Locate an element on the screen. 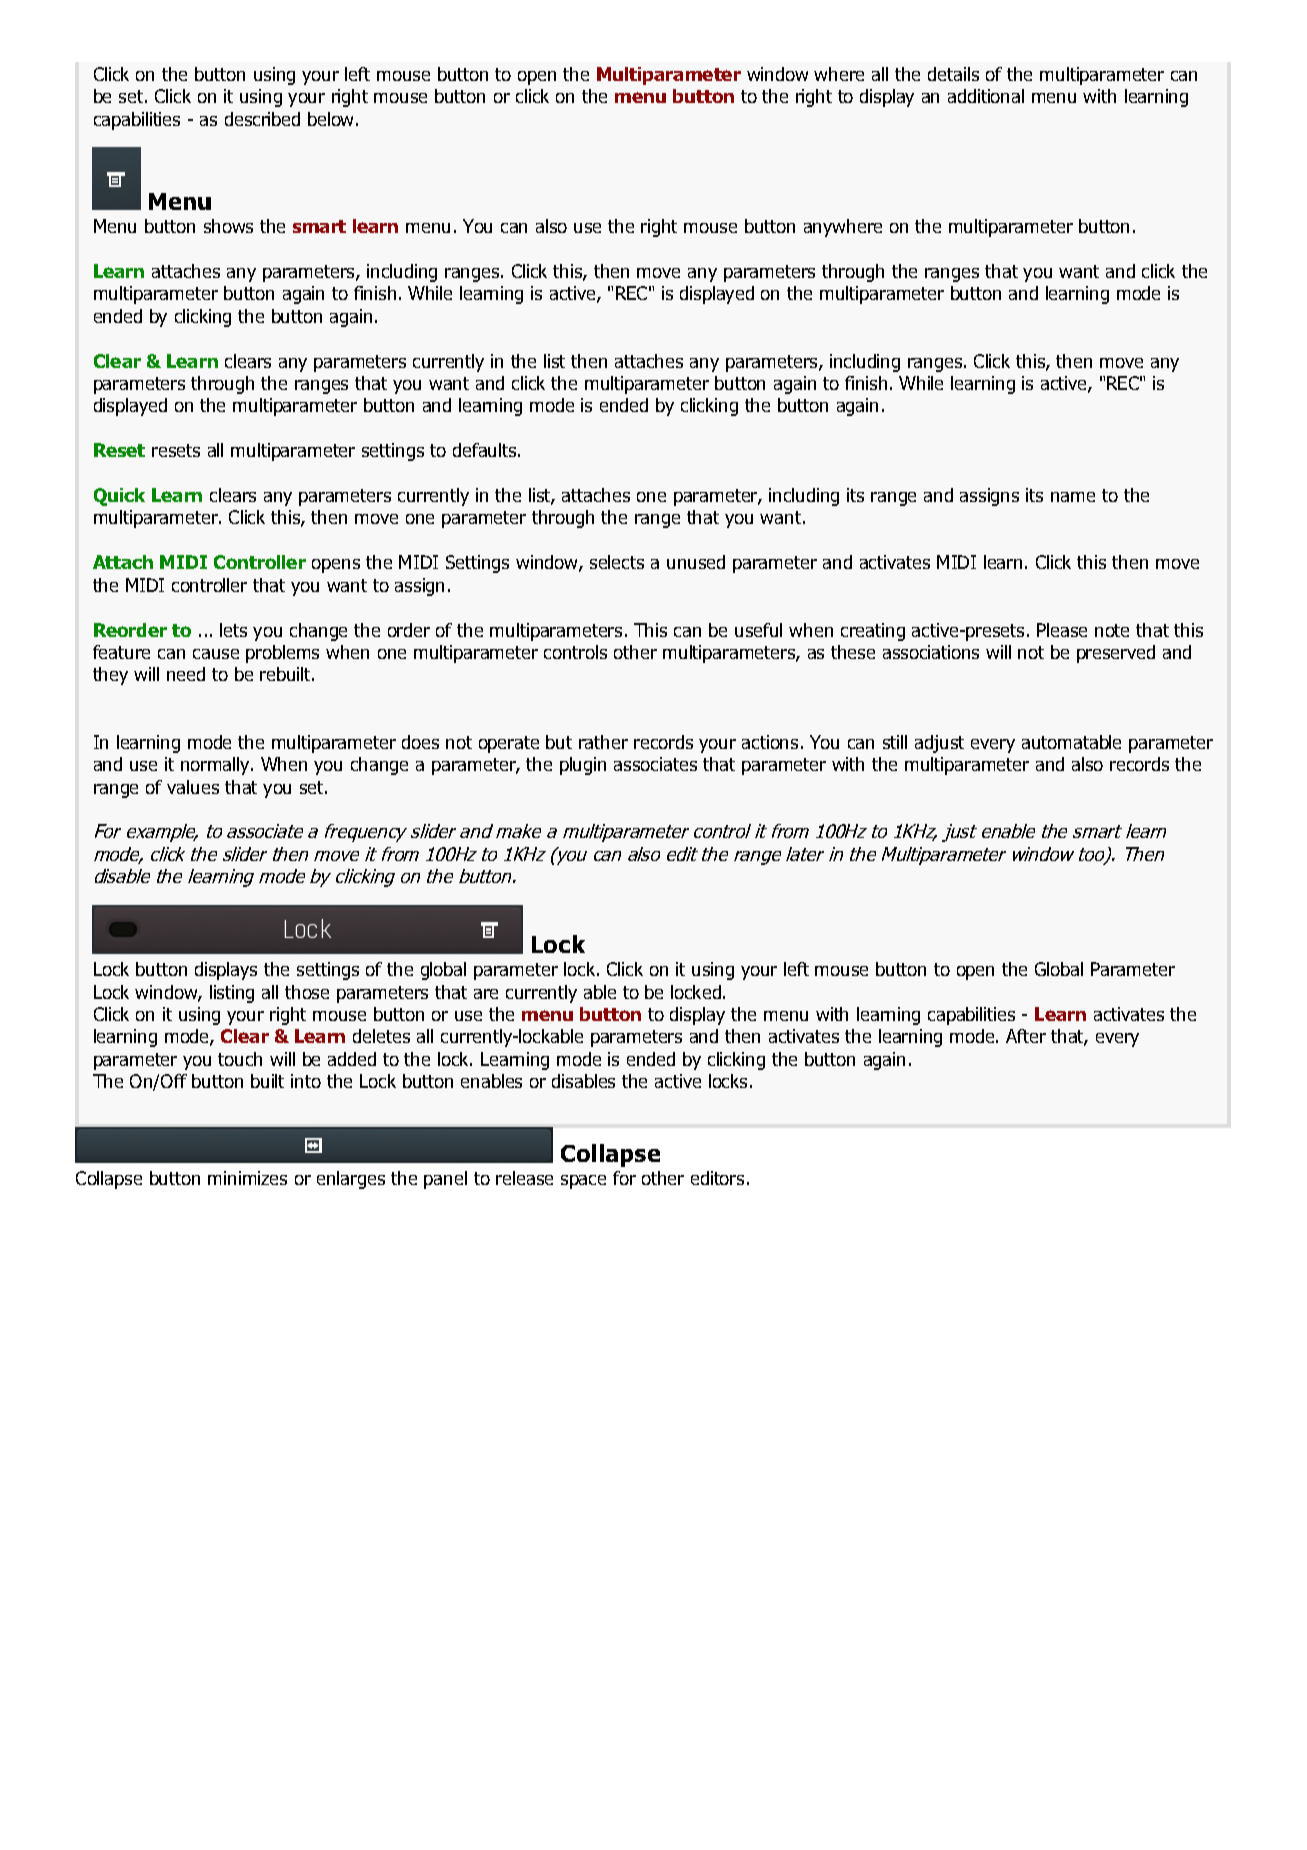 The height and width of the screenshot is (1850, 1307). release is located at coordinates (524, 1178).
